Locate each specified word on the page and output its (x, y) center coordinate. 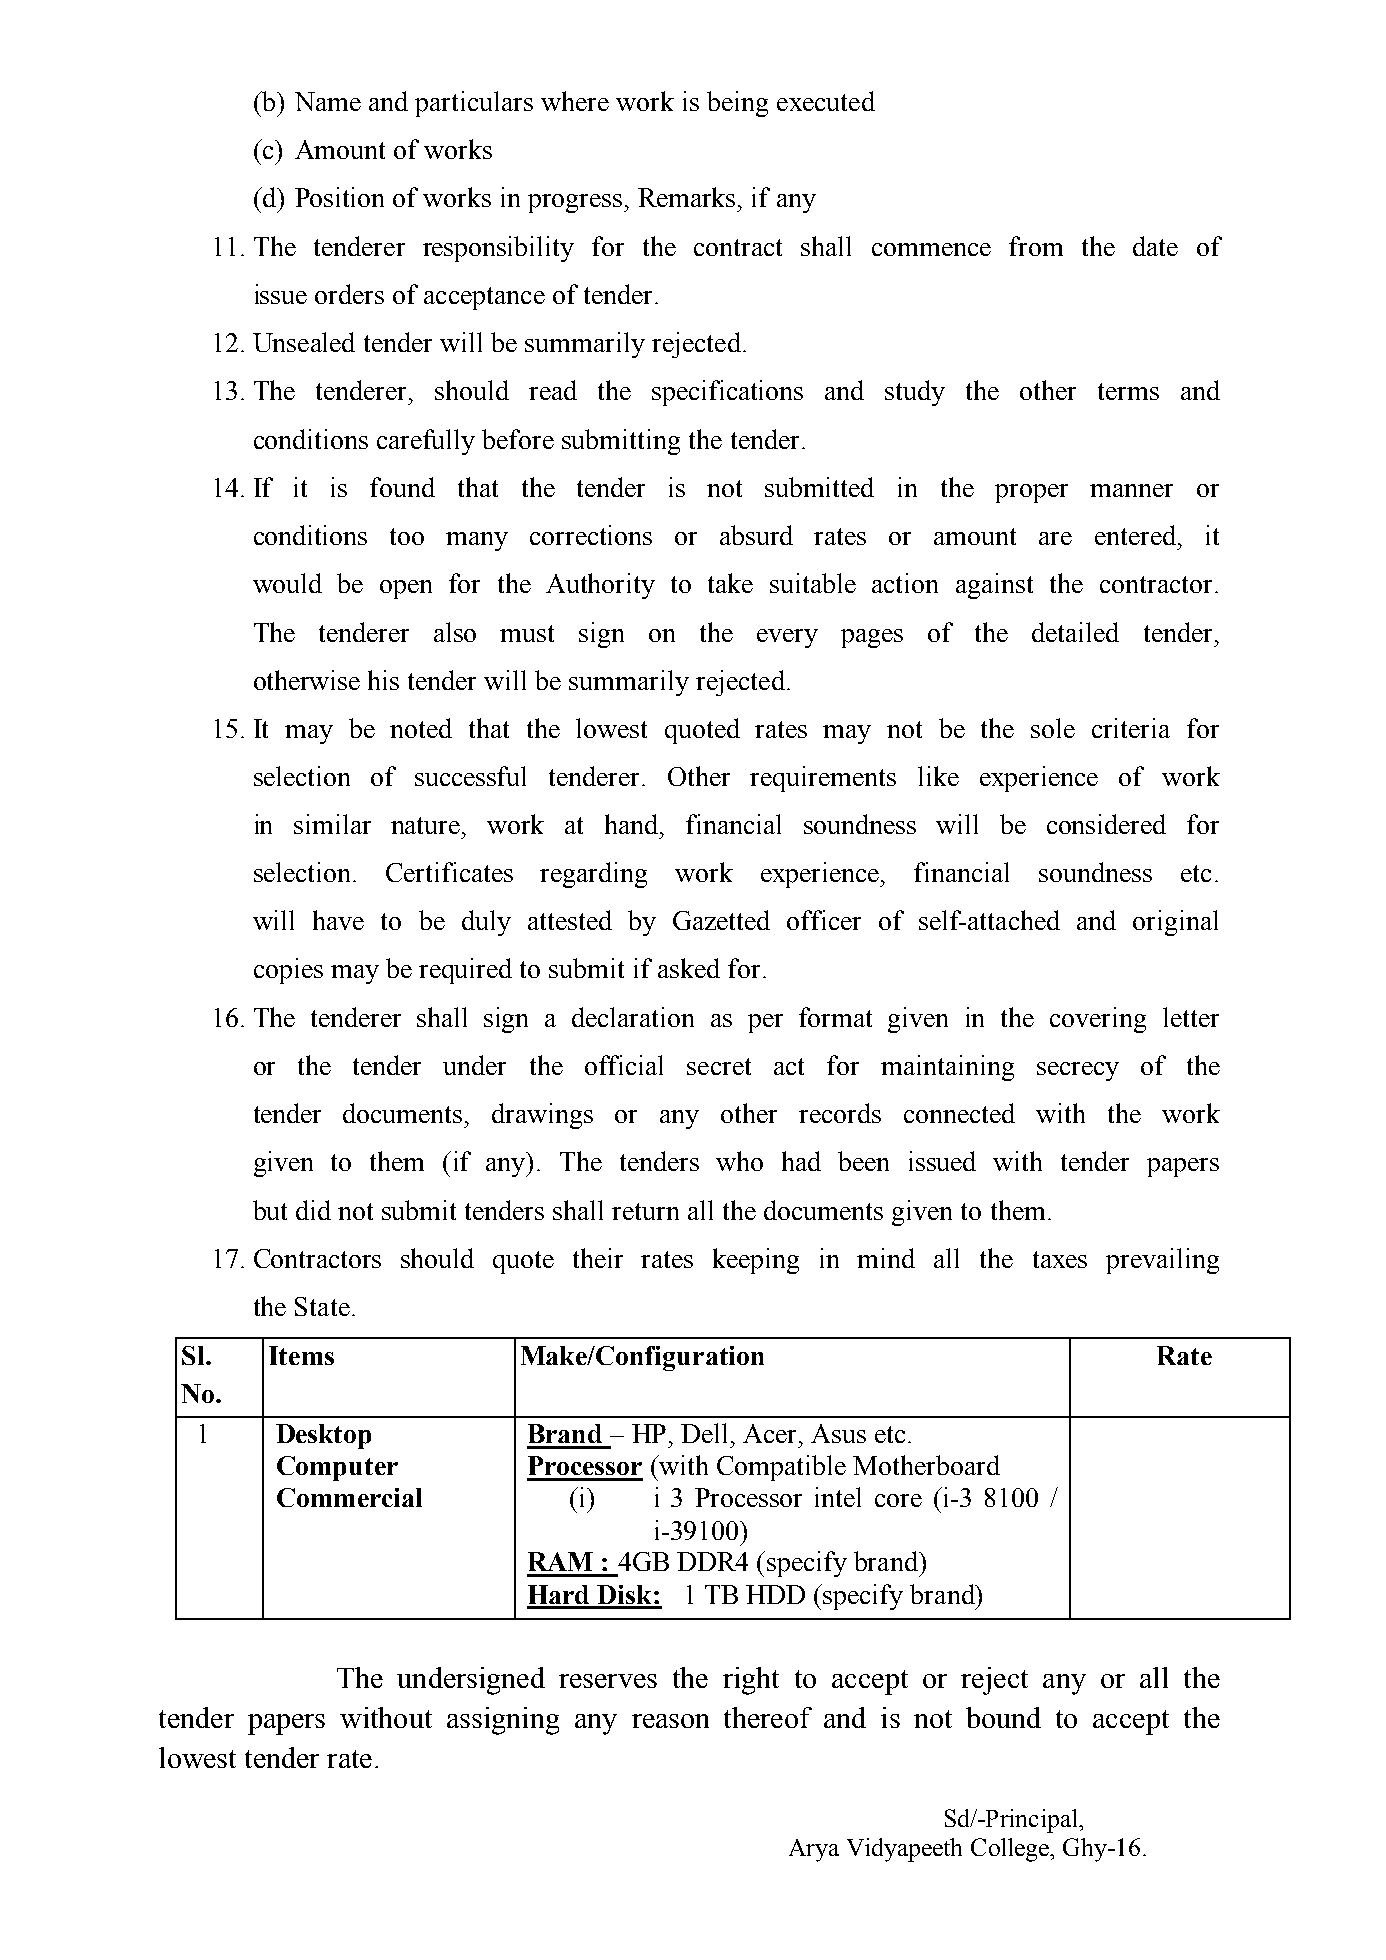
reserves (608, 1681)
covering (1098, 1020)
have (338, 920)
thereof (768, 1717)
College (1011, 1850)
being (737, 104)
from (1036, 246)
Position (339, 197)
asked (689, 968)
